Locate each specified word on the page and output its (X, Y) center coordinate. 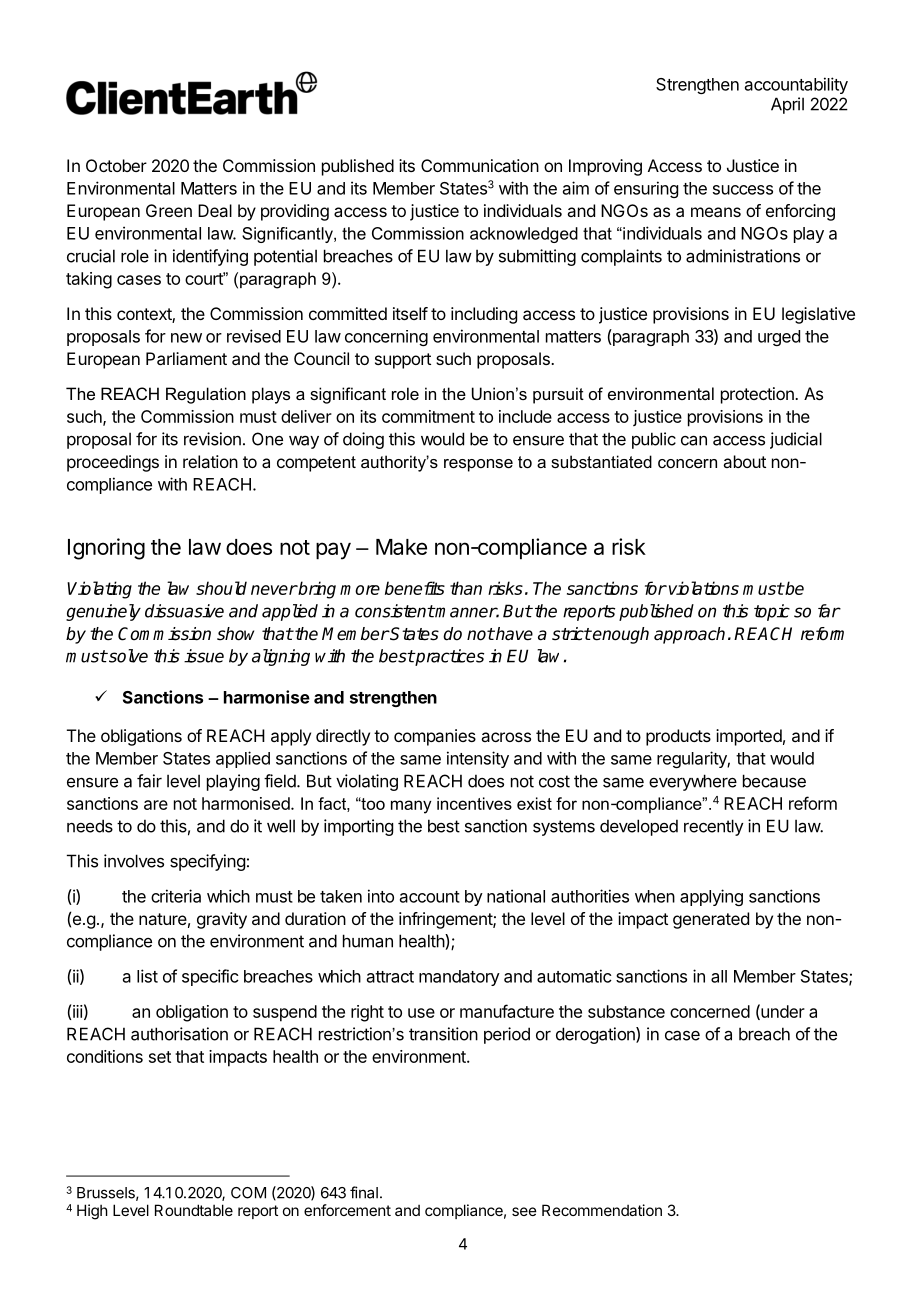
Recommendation (602, 1210)
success (743, 190)
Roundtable (194, 1210)
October (116, 165)
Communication (480, 165)
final (364, 1192)
